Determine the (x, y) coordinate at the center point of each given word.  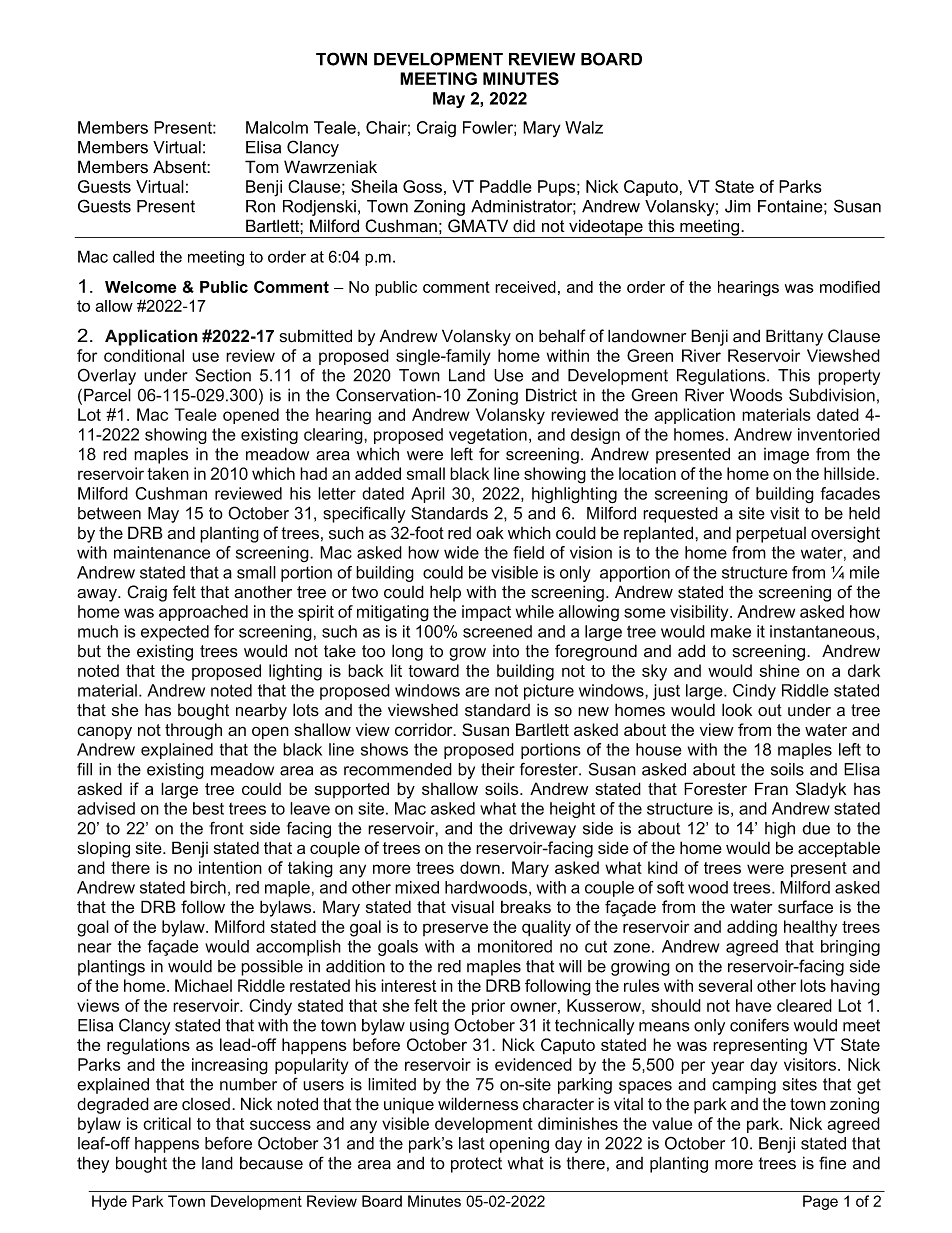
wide (461, 552)
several (725, 985)
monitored (515, 946)
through (193, 731)
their (498, 769)
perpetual (771, 535)
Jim (738, 206)
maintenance (162, 552)
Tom (262, 167)
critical (167, 1123)
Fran (771, 788)
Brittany (794, 337)
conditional (144, 355)
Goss (422, 186)
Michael (203, 985)
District (551, 395)
